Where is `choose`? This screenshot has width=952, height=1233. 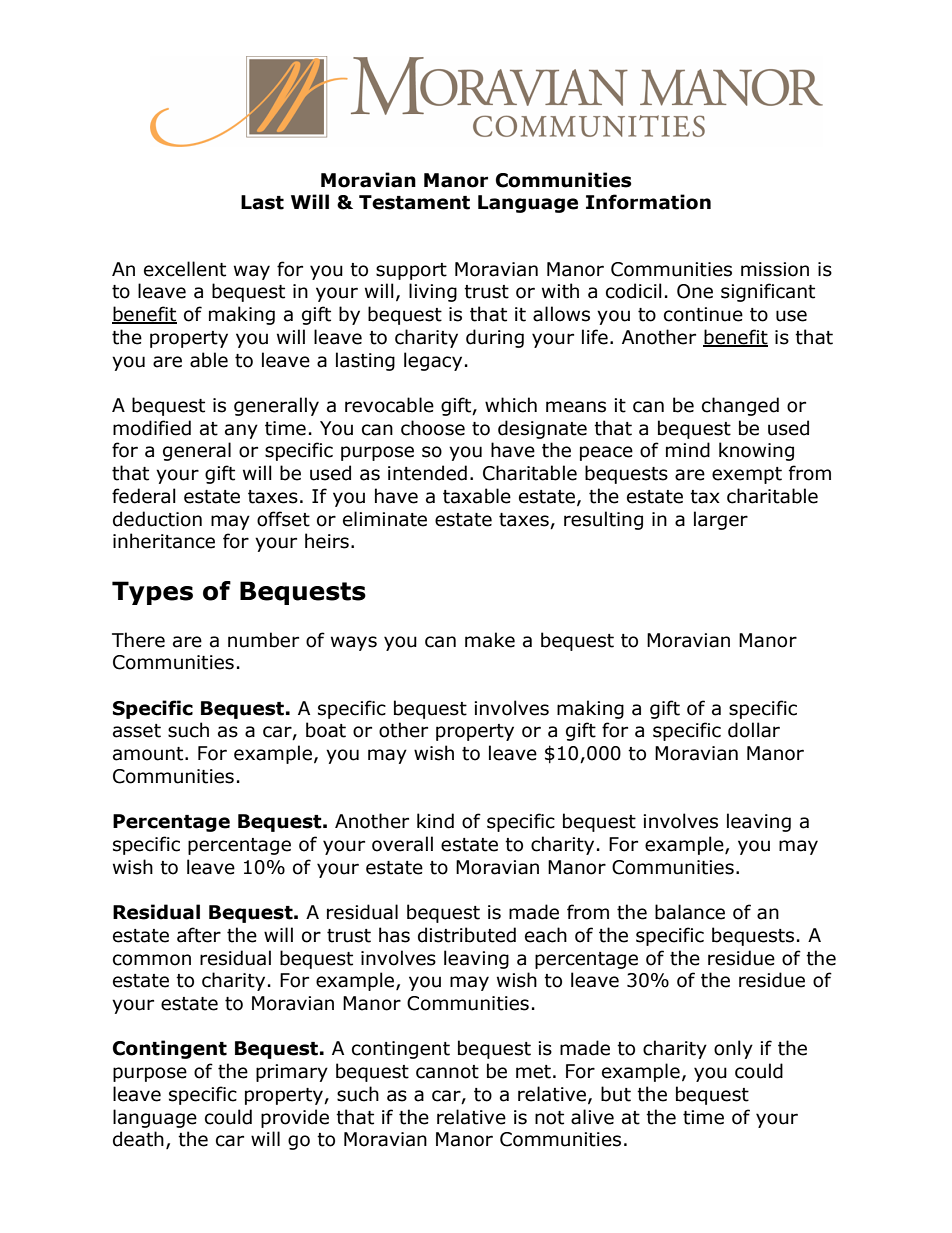 choose is located at coordinates (433, 428).
